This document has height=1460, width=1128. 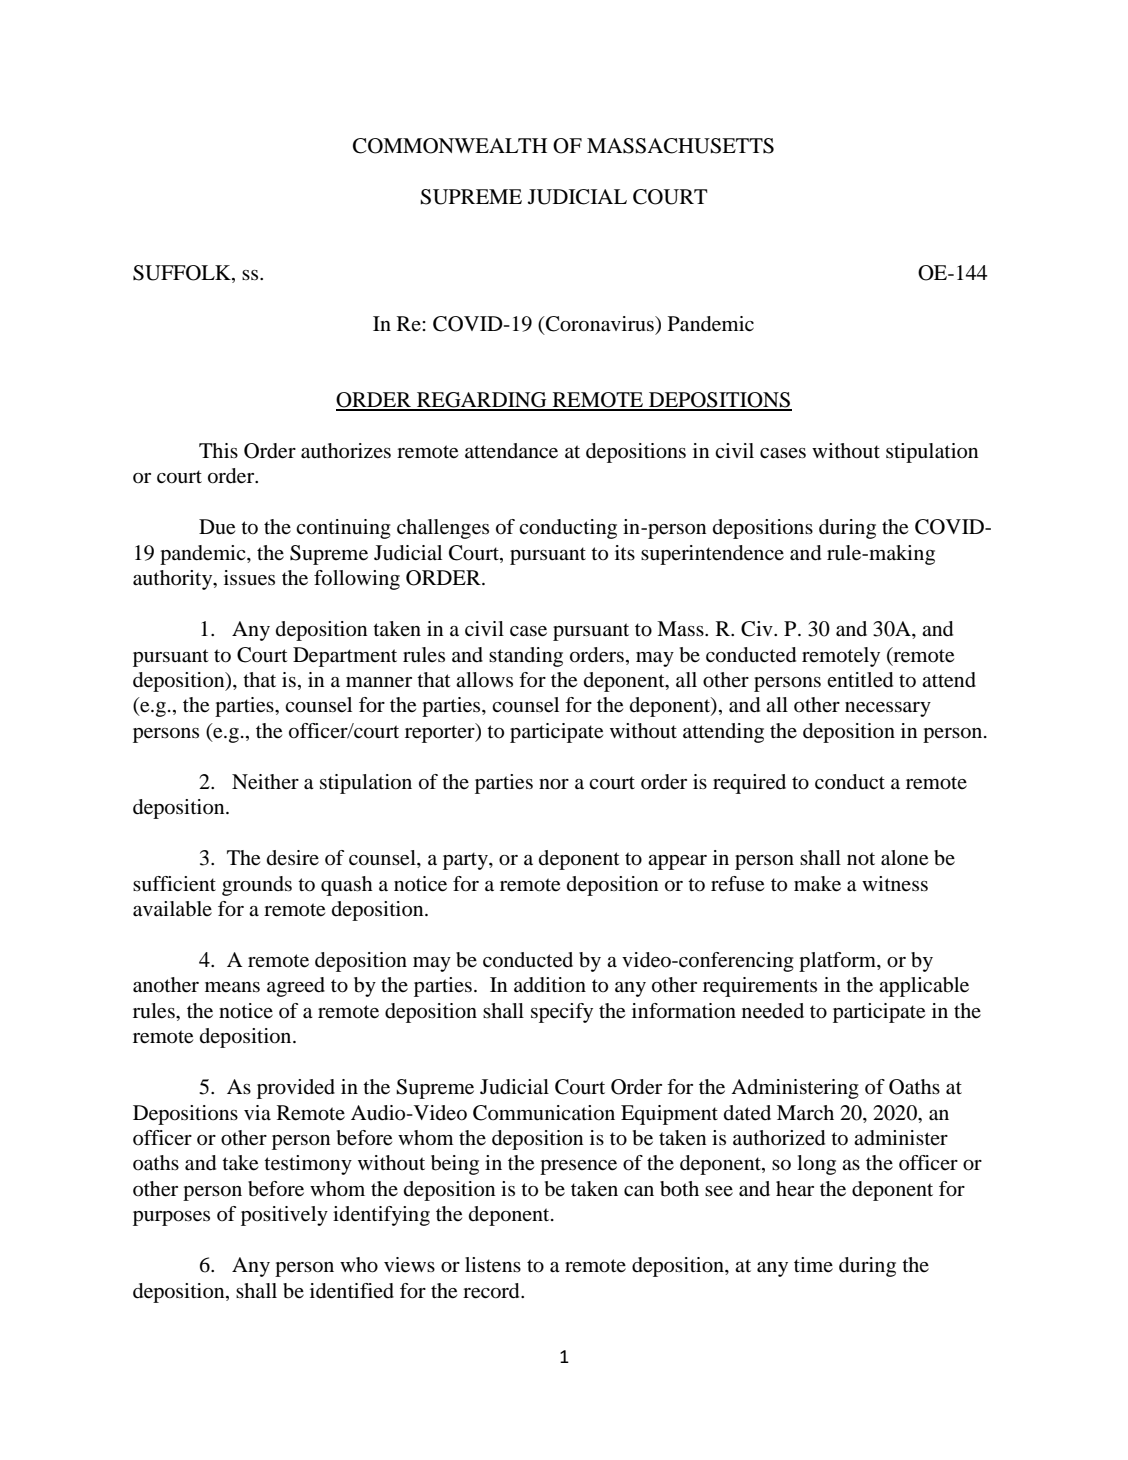 What do you see at coordinates (482, 401) in the document?
I see `REGARDING` at bounding box center [482, 401].
